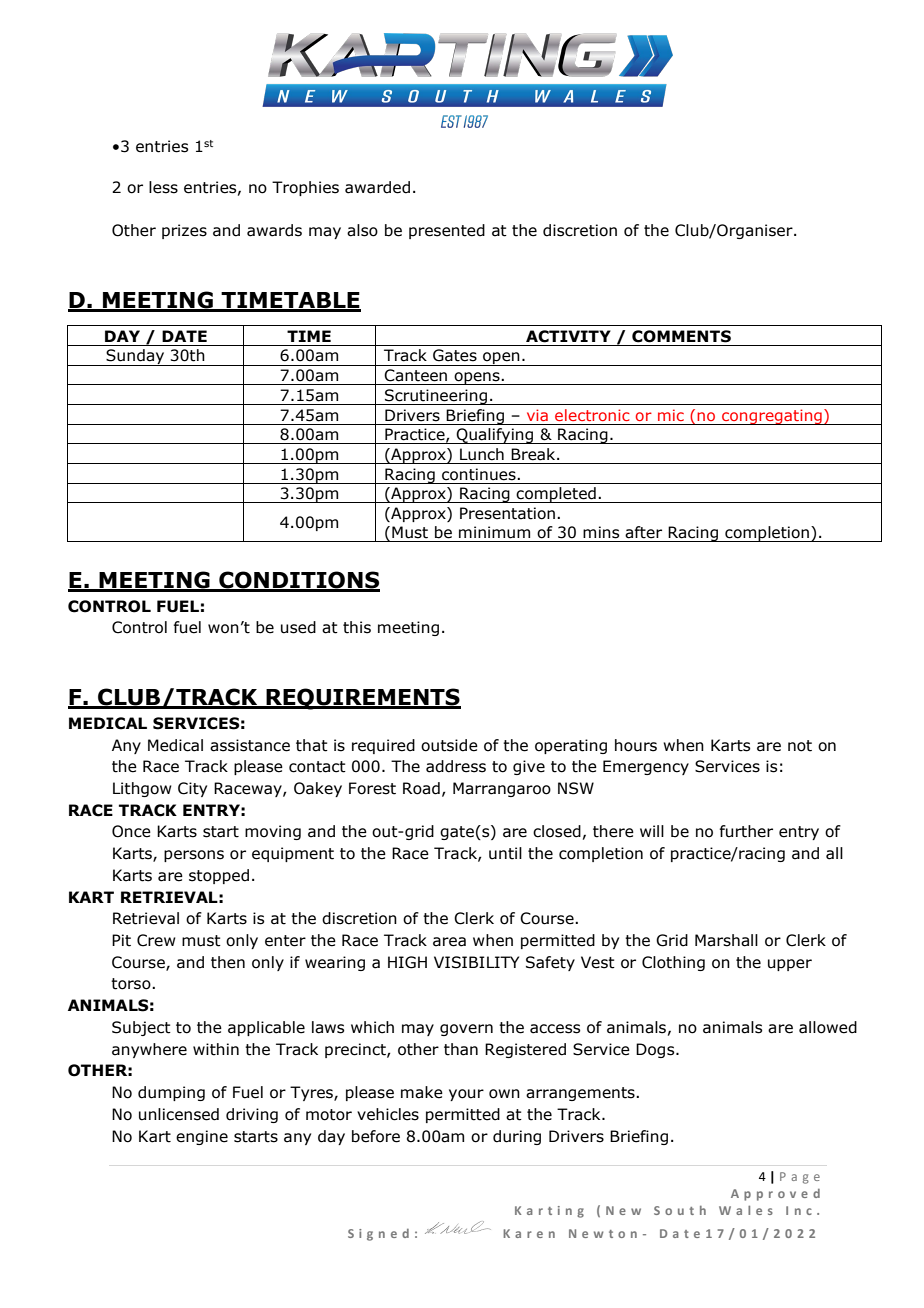 The height and width of the screenshot is (1308, 924). Describe the element at coordinates (480, 474) in the screenshot. I see `continues` at that location.
